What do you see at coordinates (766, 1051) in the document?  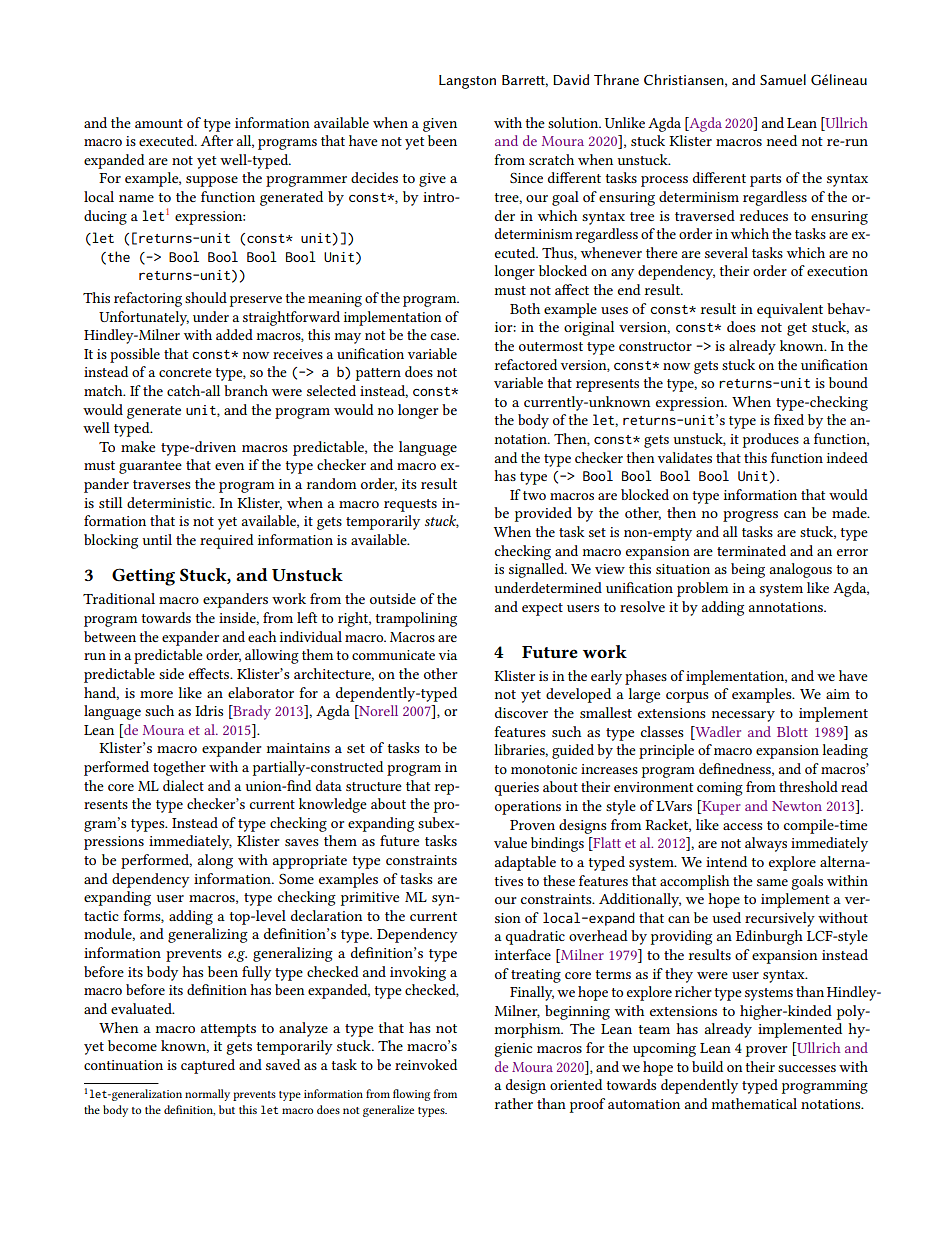 I see `prover` at bounding box center [766, 1051].
